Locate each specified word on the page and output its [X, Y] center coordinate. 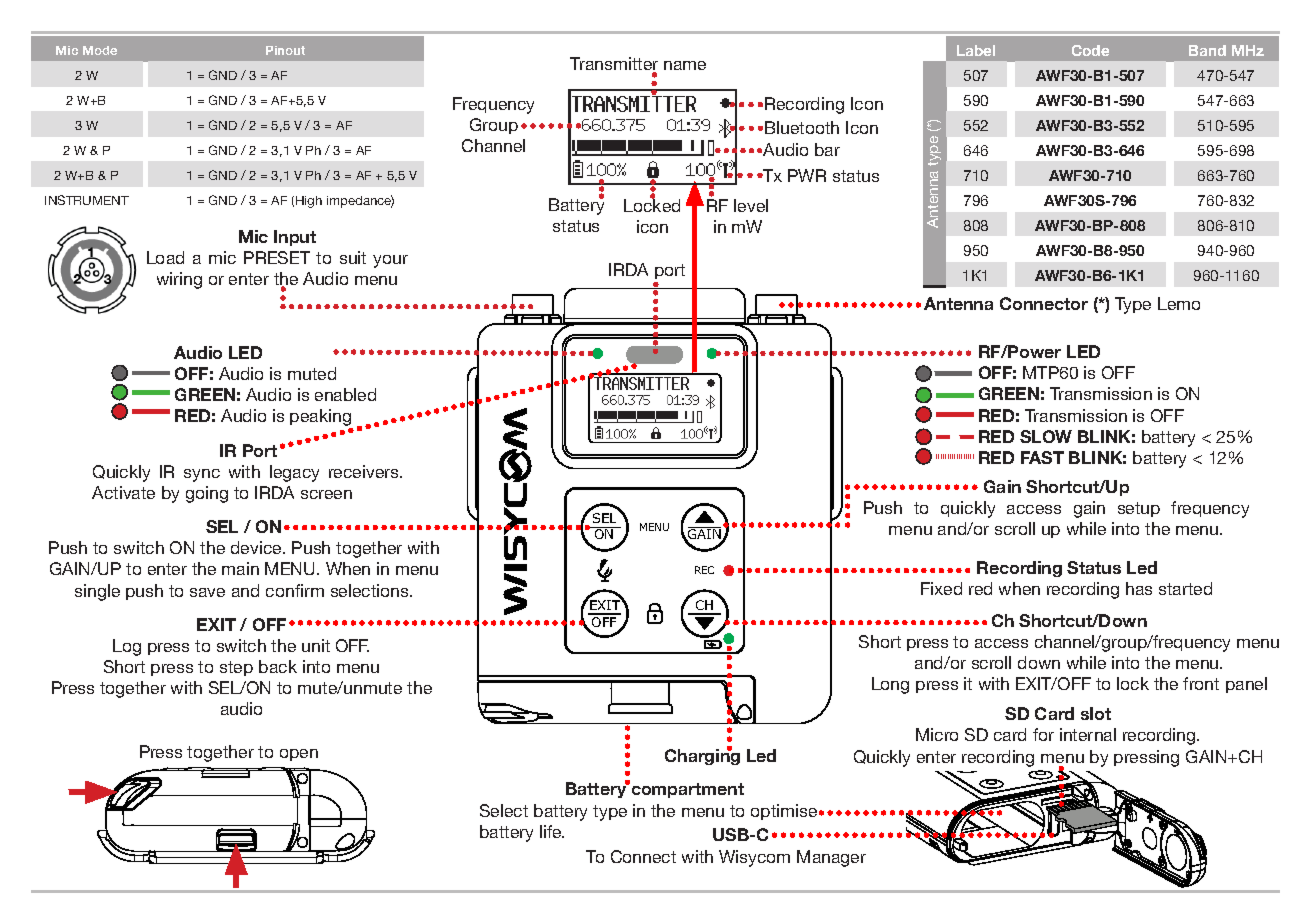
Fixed [941, 588]
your [390, 261]
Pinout [285, 50]
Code [1090, 50]
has [1139, 588]
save [207, 592]
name [685, 65]
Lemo [1179, 303]
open [299, 755]
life [552, 831]
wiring [179, 280]
